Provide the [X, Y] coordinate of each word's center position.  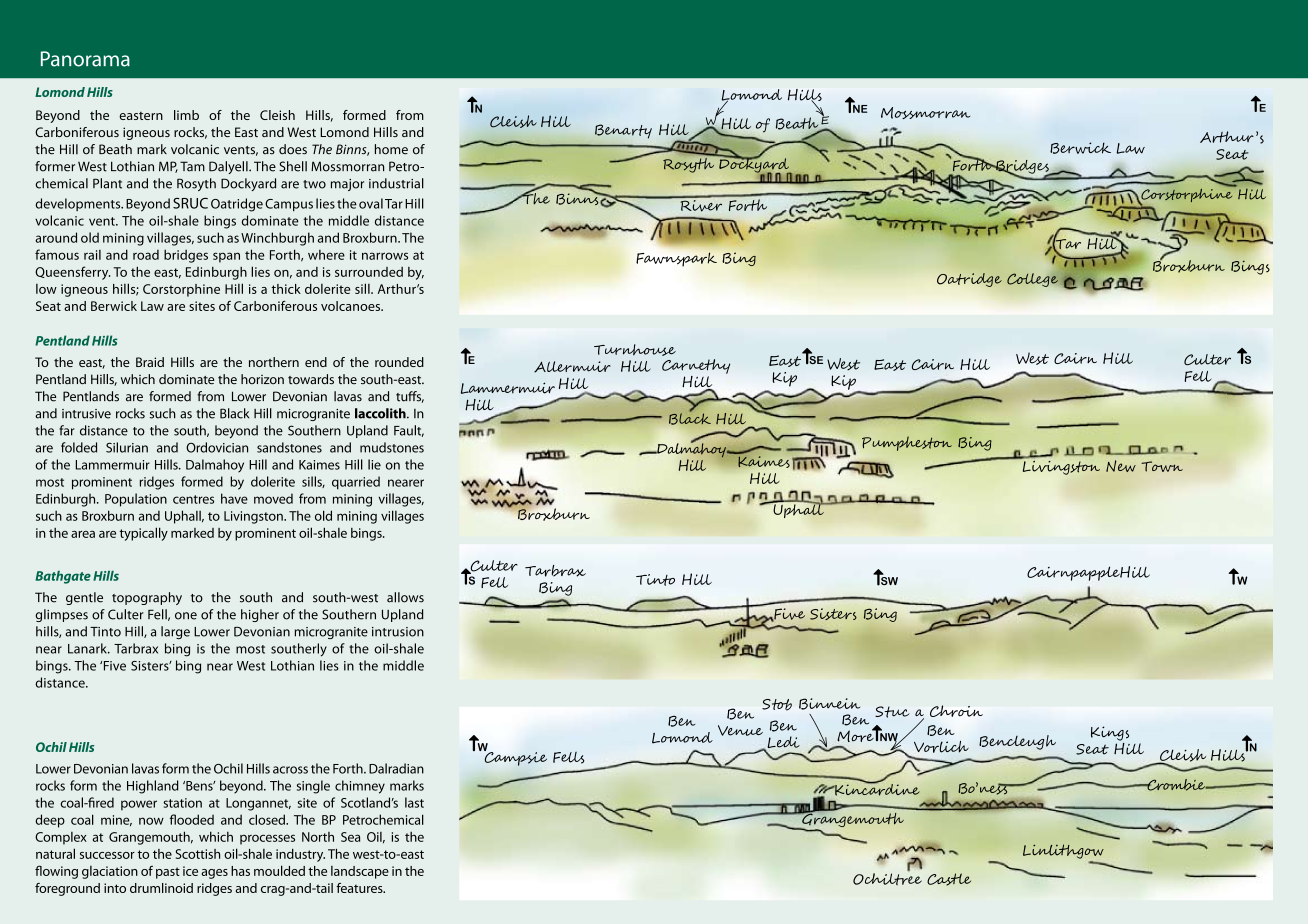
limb [186, 115]
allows [405, 597]
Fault [409, 431]
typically [143, 534]
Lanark [88, 648]
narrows [385, 256]
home [391, 149]
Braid [150, 362]
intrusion [398, 632]
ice [190, 871]
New [1121, 466]
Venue [740, 730]
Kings [1110, 733]
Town [1162, 466]
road [146, 255]
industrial [396, 183]
